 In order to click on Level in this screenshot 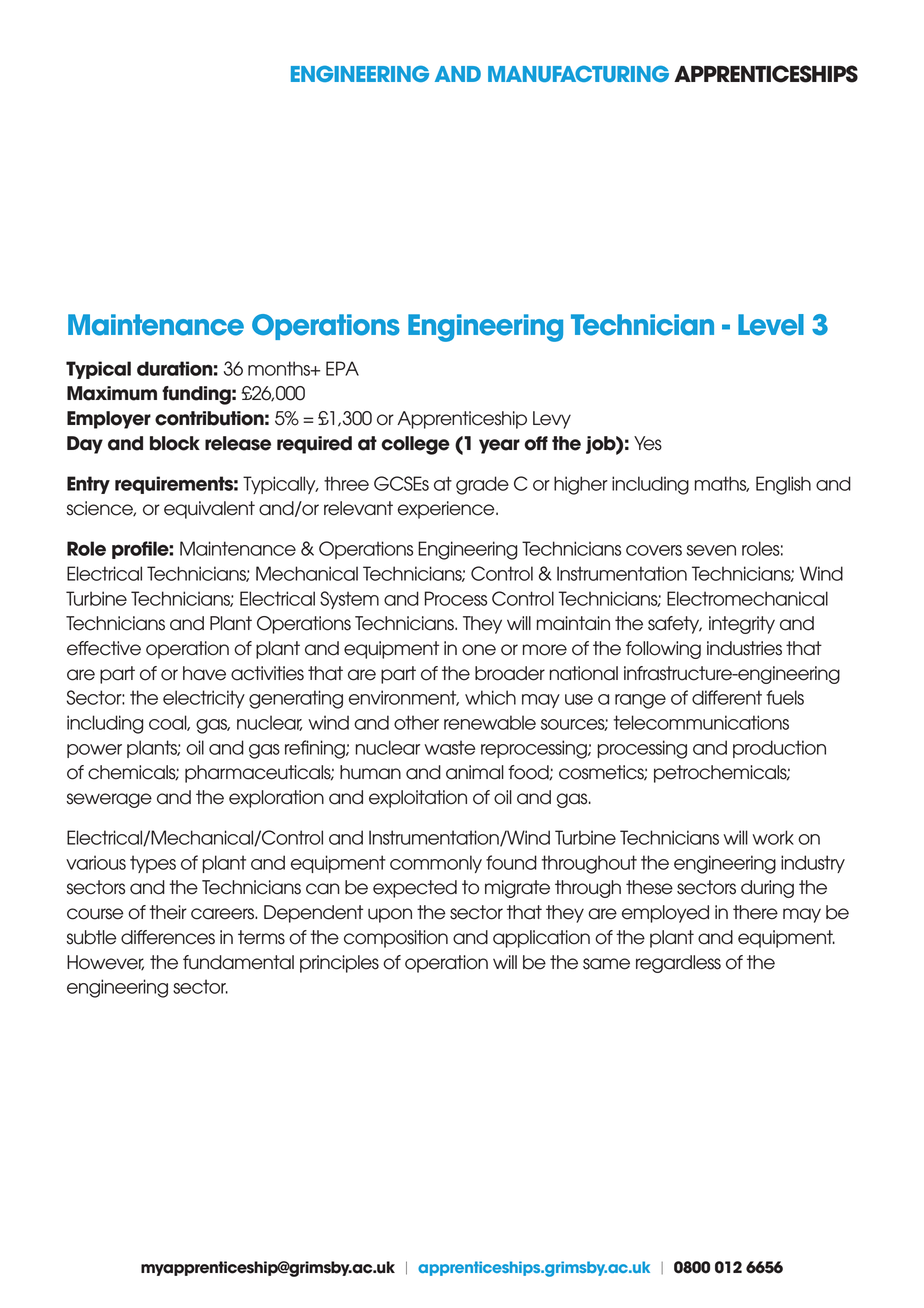, I will do `click(771, 325)`.
